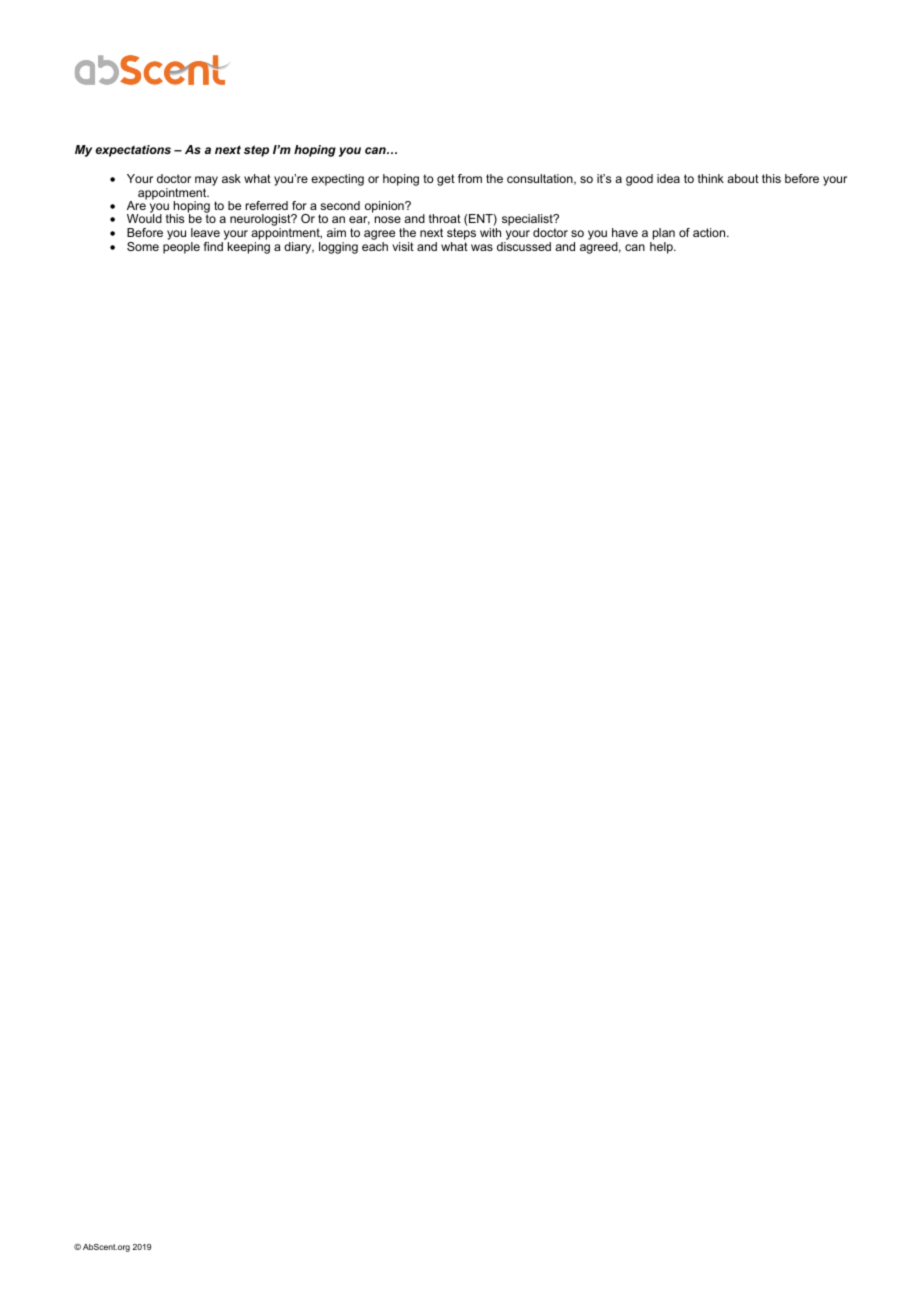 The width and height of the page is (924, 1308). Describe the element at coordinates (662, 248) in the page. I see `help` at that location.
